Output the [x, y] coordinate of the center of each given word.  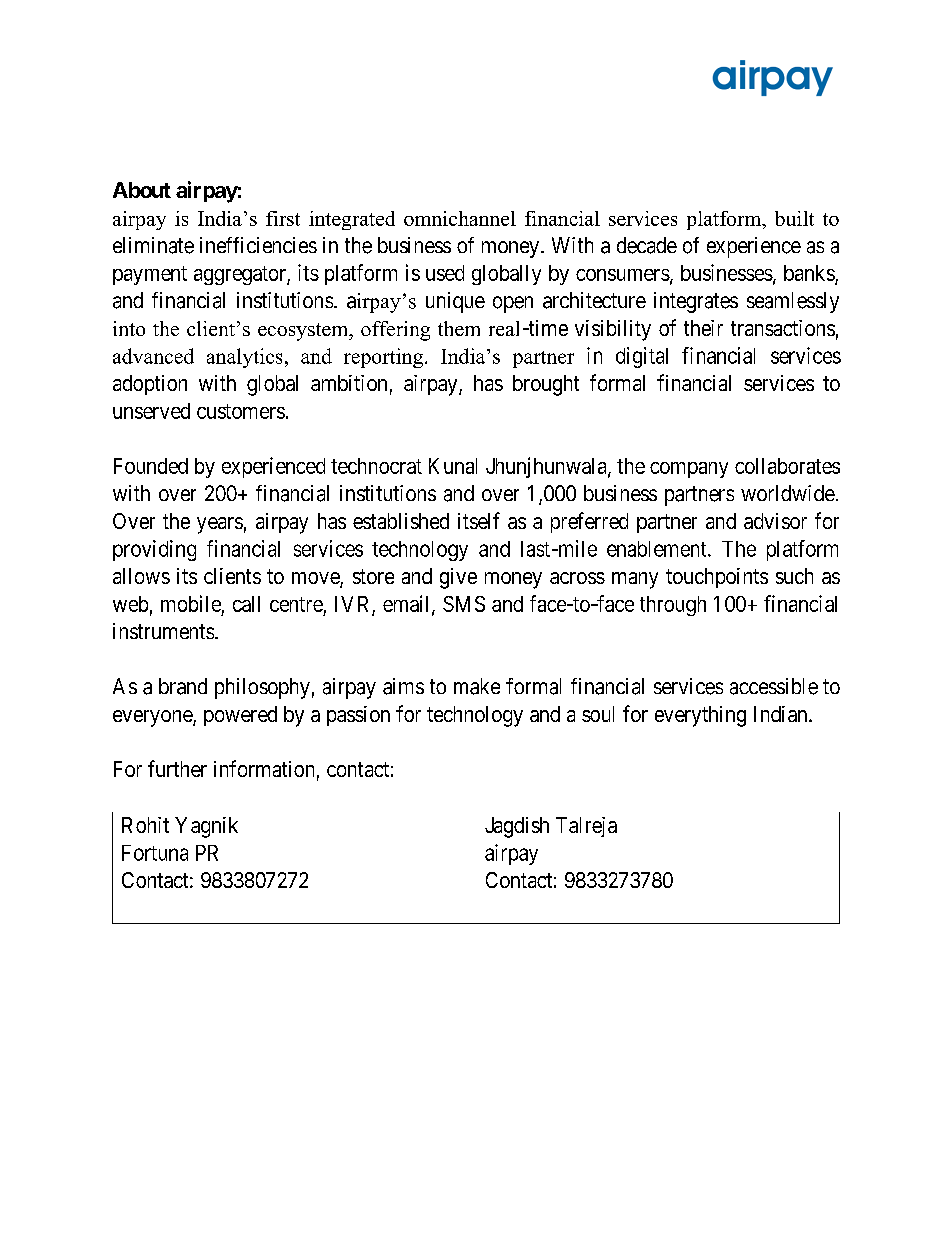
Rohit [145, 825]
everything [700, 716]
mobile [191, 603]
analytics [244, 358]
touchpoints [717, 578]
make [477, 686]
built [794, 218]
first [283, 218]
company [689, 470]
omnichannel [460, 218]
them [459, 328]
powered [240, 716]
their [703, 328]
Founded [151, 466]
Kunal [453, 466]
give [458, 578]
